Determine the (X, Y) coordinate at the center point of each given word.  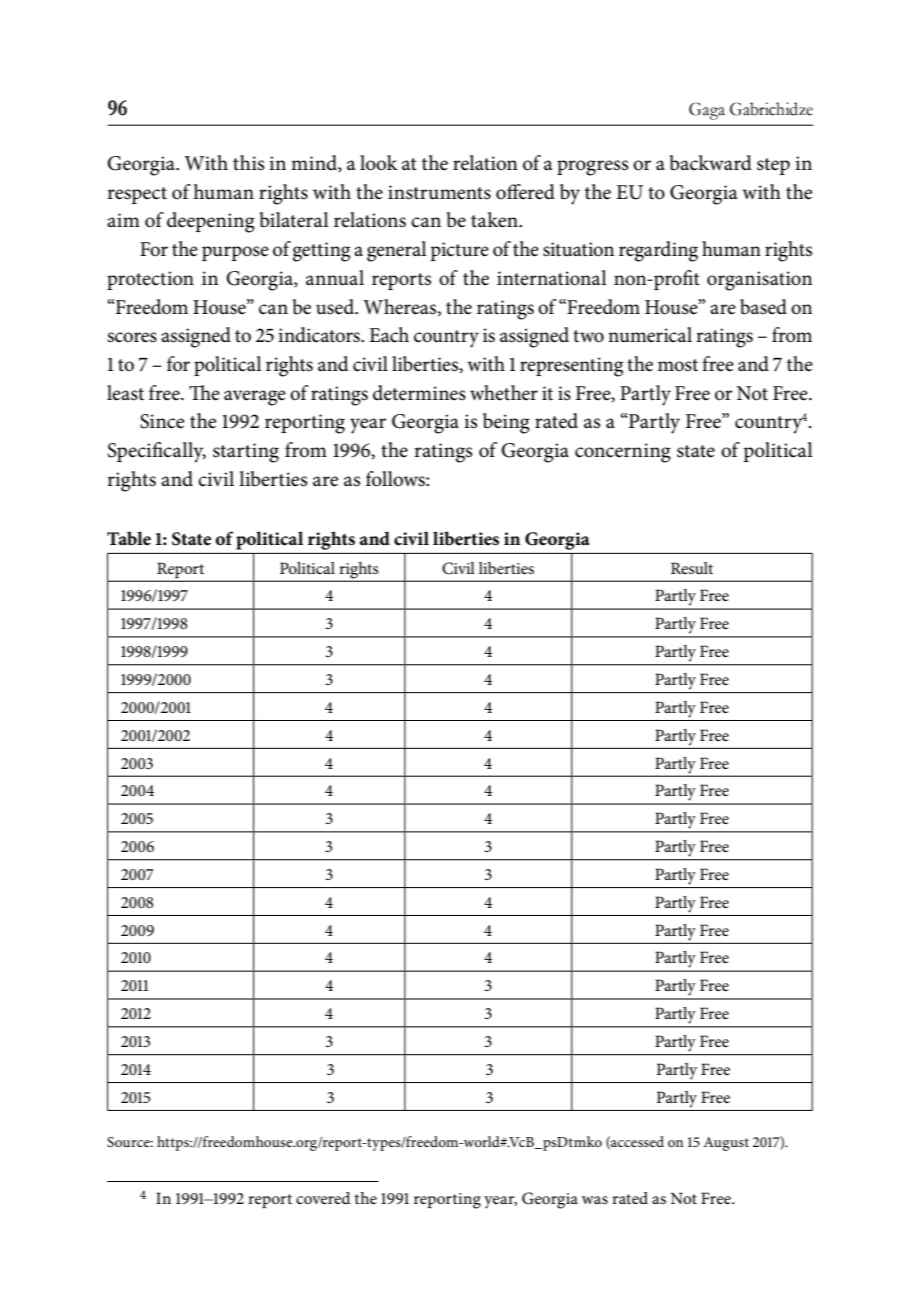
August (726, 1144)
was (595, 1200)
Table (129, 538)
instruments (439, 192)
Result (692, 568)
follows (396, 479)
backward (710, 163)
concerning (623, 453)
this (248, 163)
